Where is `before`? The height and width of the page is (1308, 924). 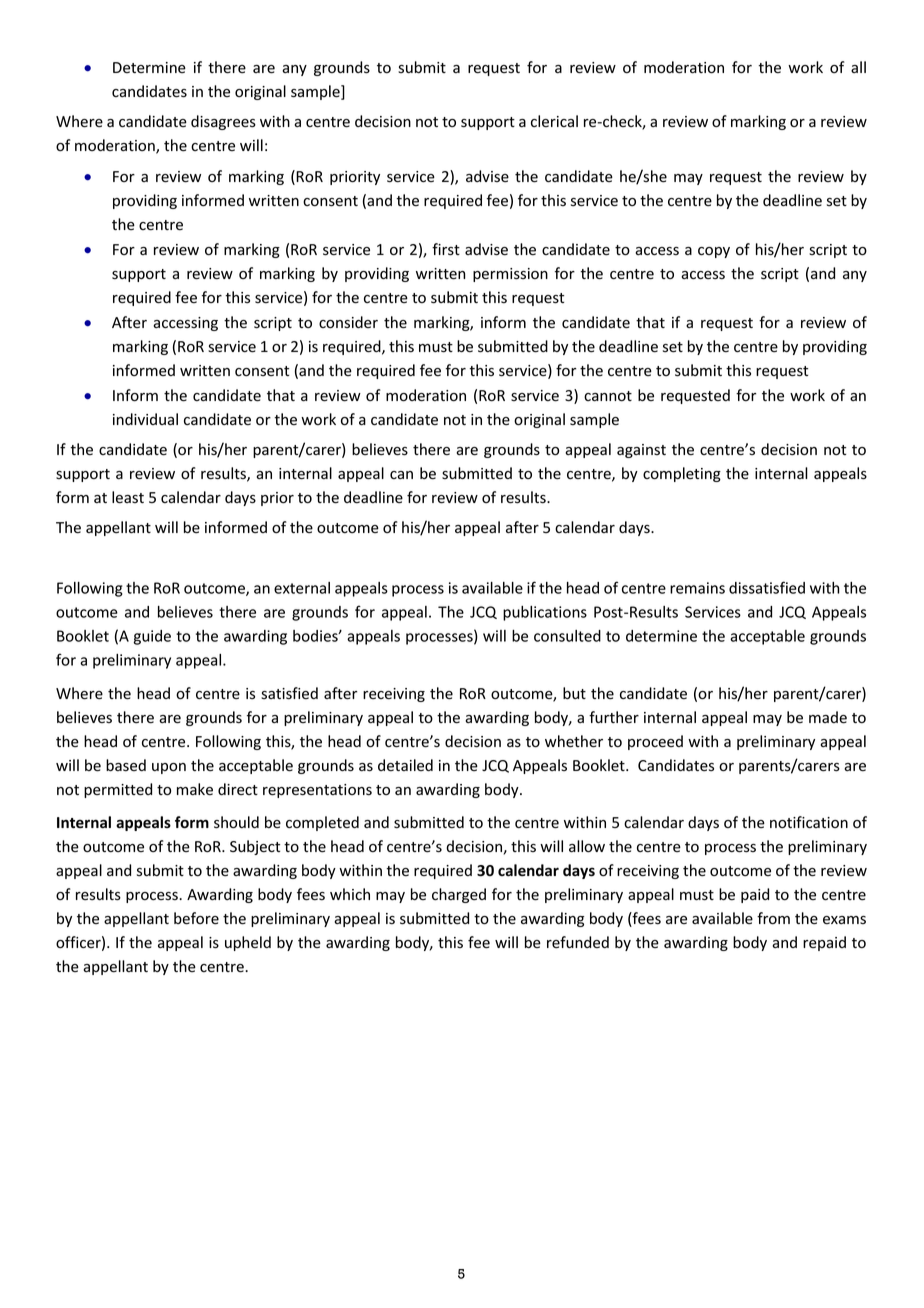
before is located at coordinates (196, 918).
